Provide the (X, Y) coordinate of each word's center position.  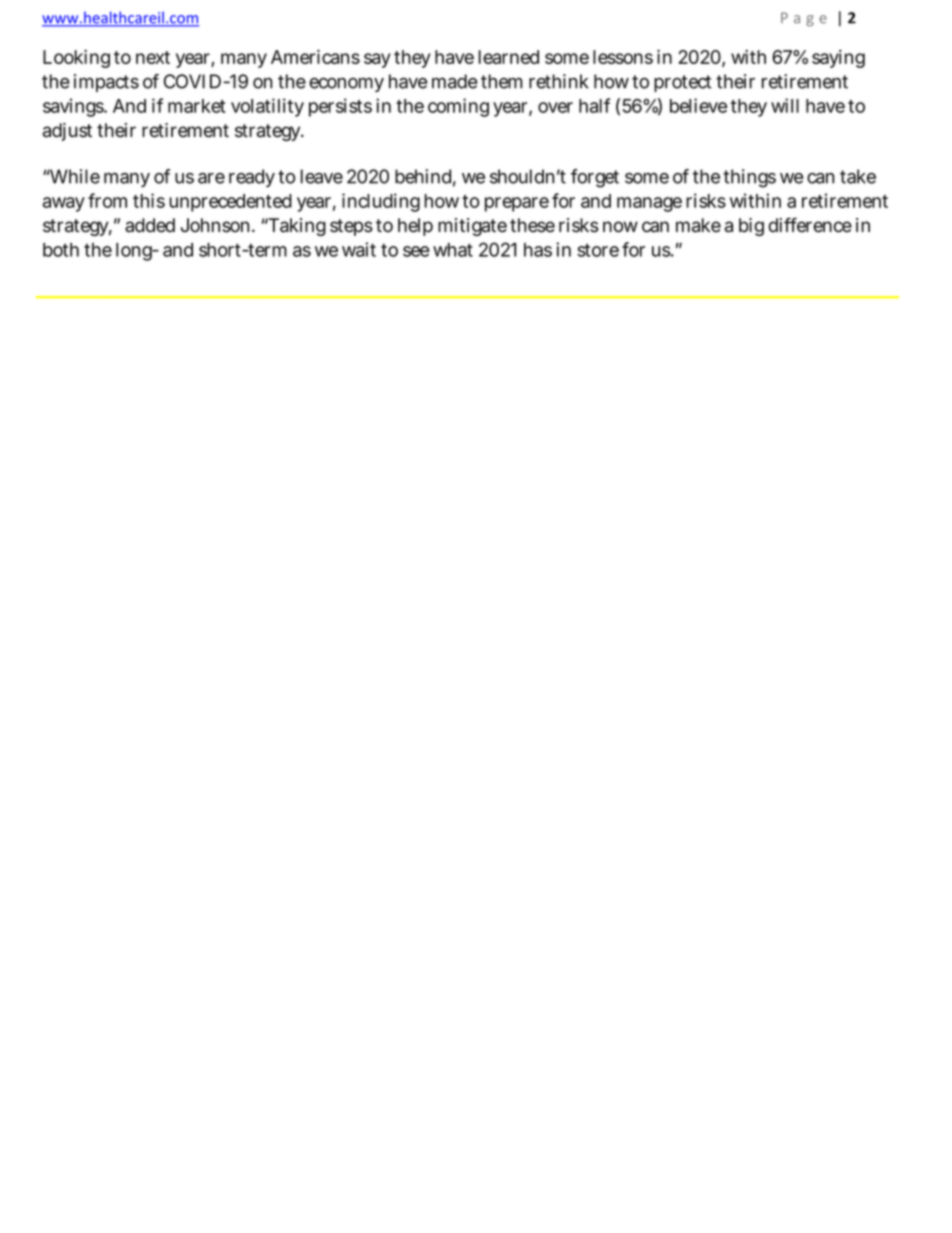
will (785, 105)
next (153, 57)
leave (322, 176)
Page (804, 19)
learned (508, 57)
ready (252, 178)
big (751, 227)
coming (458, 107)
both (61, 250)
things (749, 178)
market (197, 106)
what (453, 250)
